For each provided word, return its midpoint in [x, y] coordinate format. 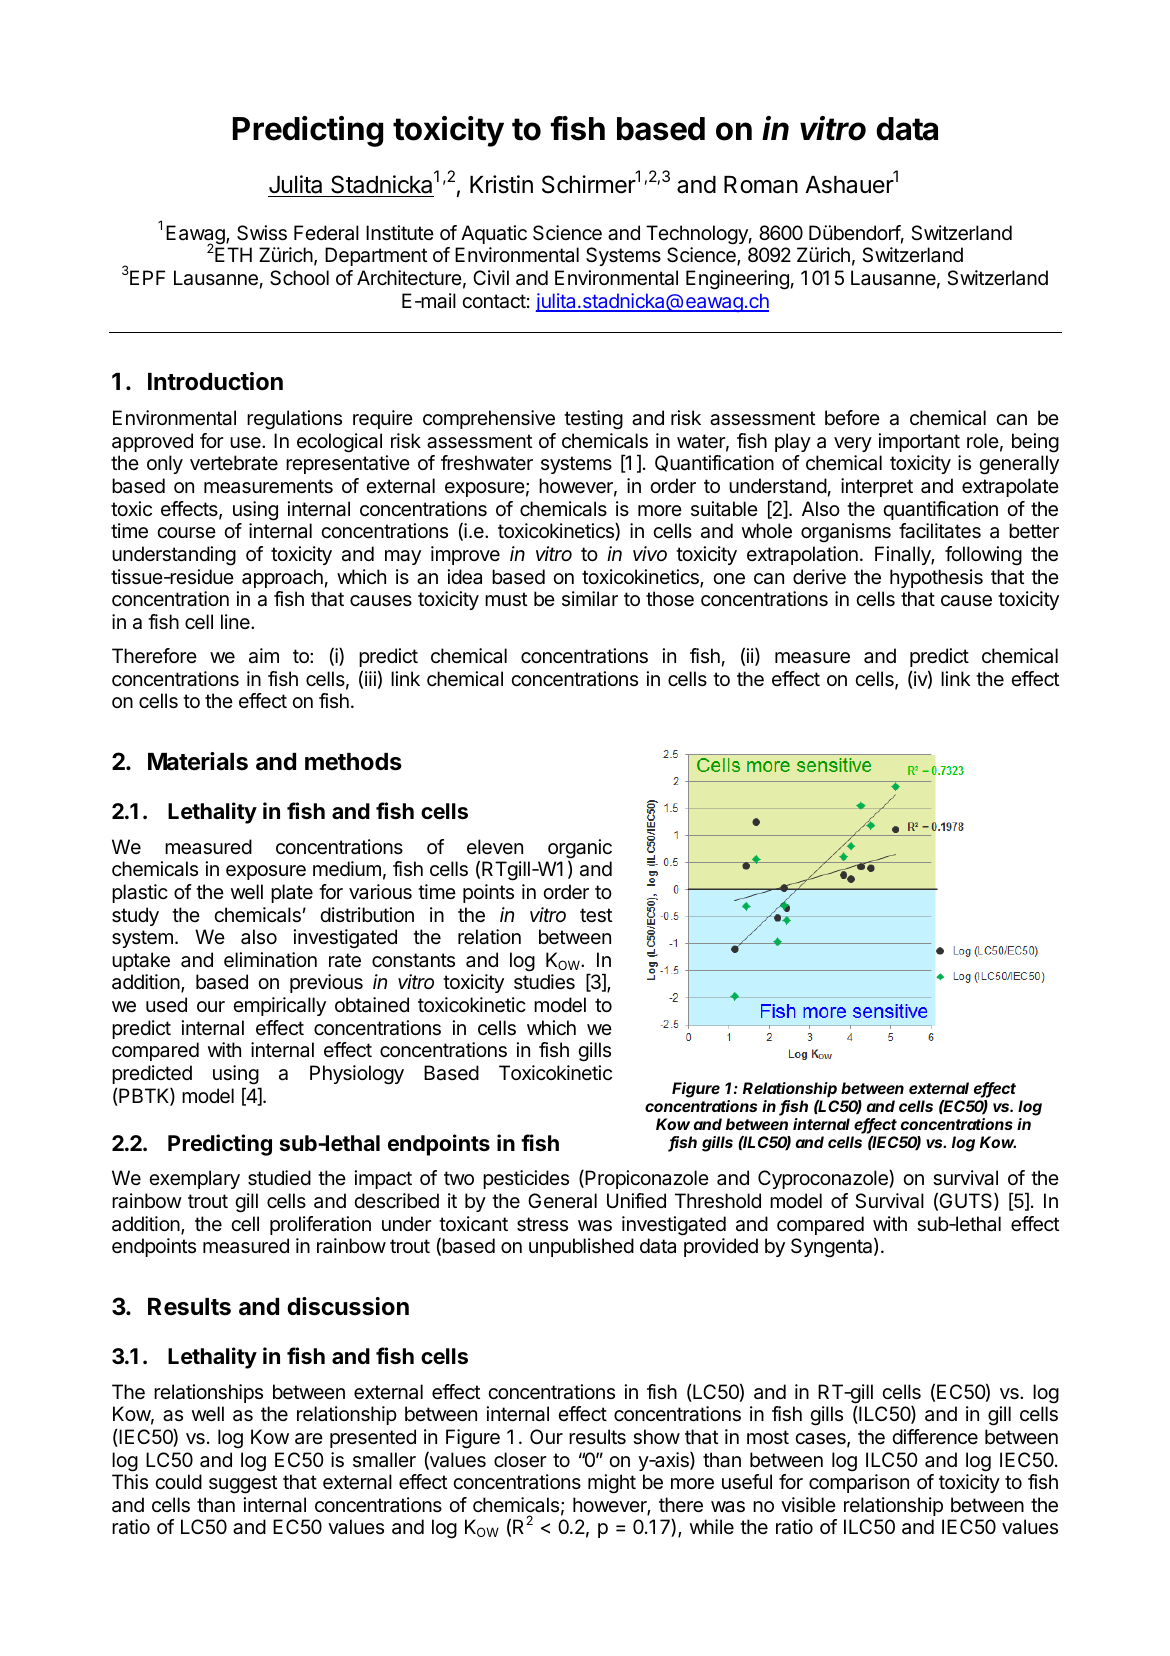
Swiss [262, 233]
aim [264, 656]
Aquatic [494, 234]
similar [590, 599]
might [612, 1484]
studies [544, 982]
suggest [243, 1484]
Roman [761, 185]
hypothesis [936, 578]
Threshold [718, 1201]
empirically [279, 1006]
